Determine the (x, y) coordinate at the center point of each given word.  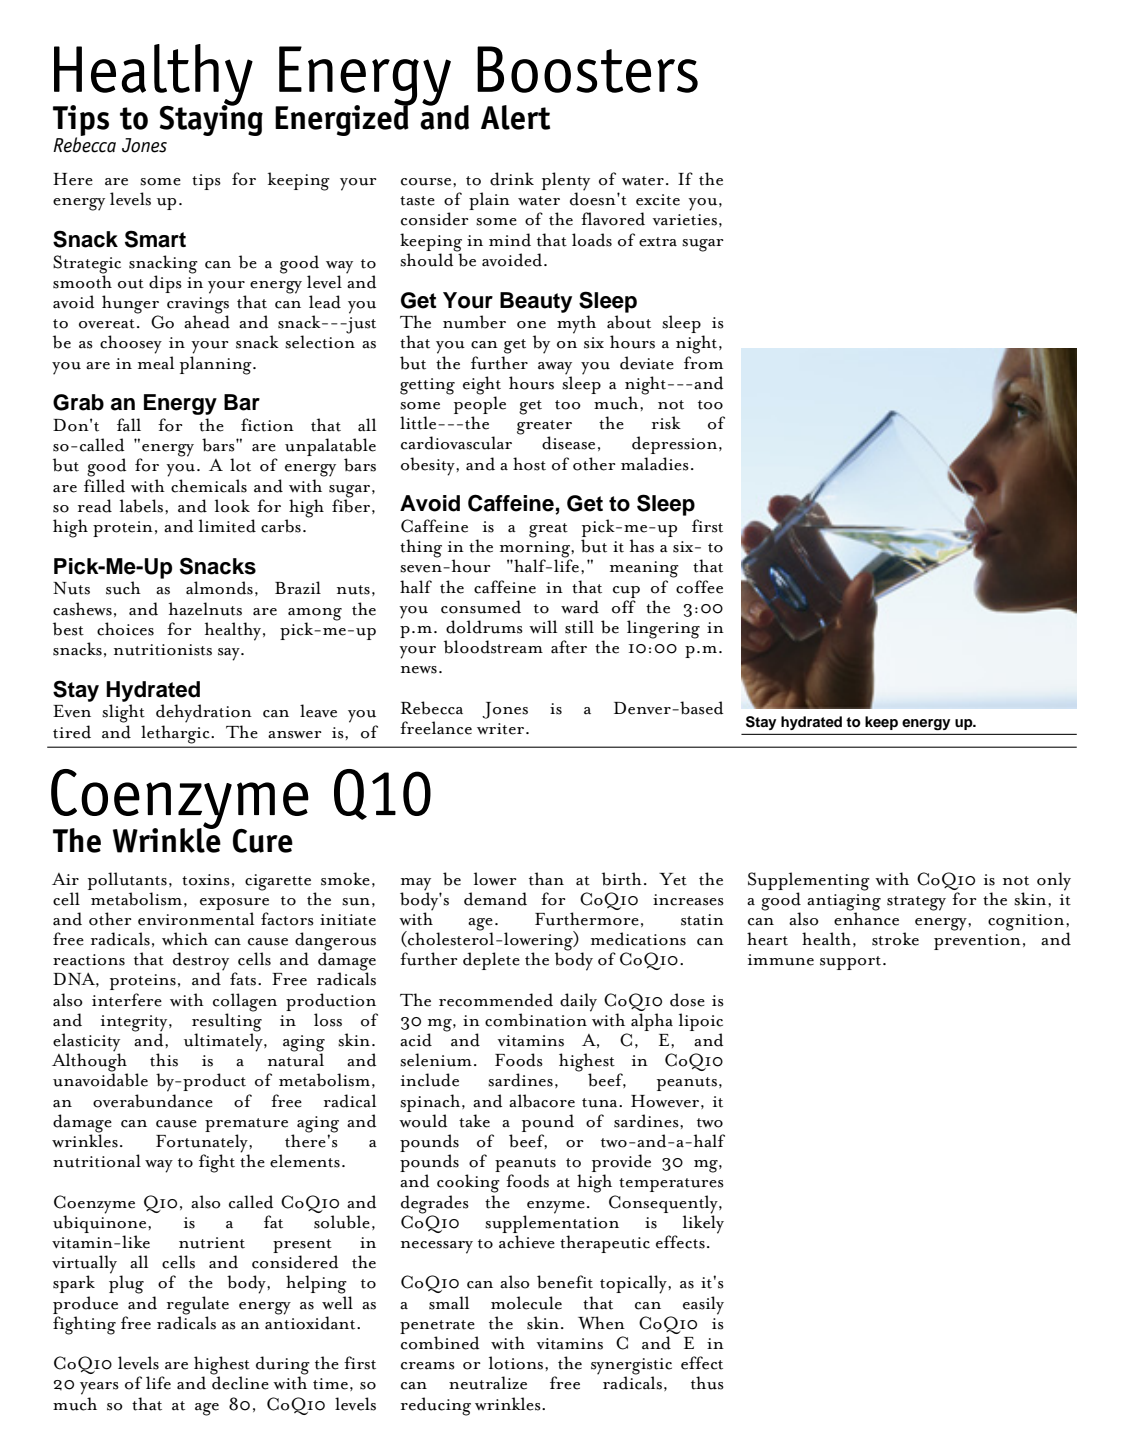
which (185, 939)
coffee (699, 587)
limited (227, 526)
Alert (515, 117)
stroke (895, 939)
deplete (491, 961)
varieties (685, 220)
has (642, 546)
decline (240, 1382)
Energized (343, 119)
